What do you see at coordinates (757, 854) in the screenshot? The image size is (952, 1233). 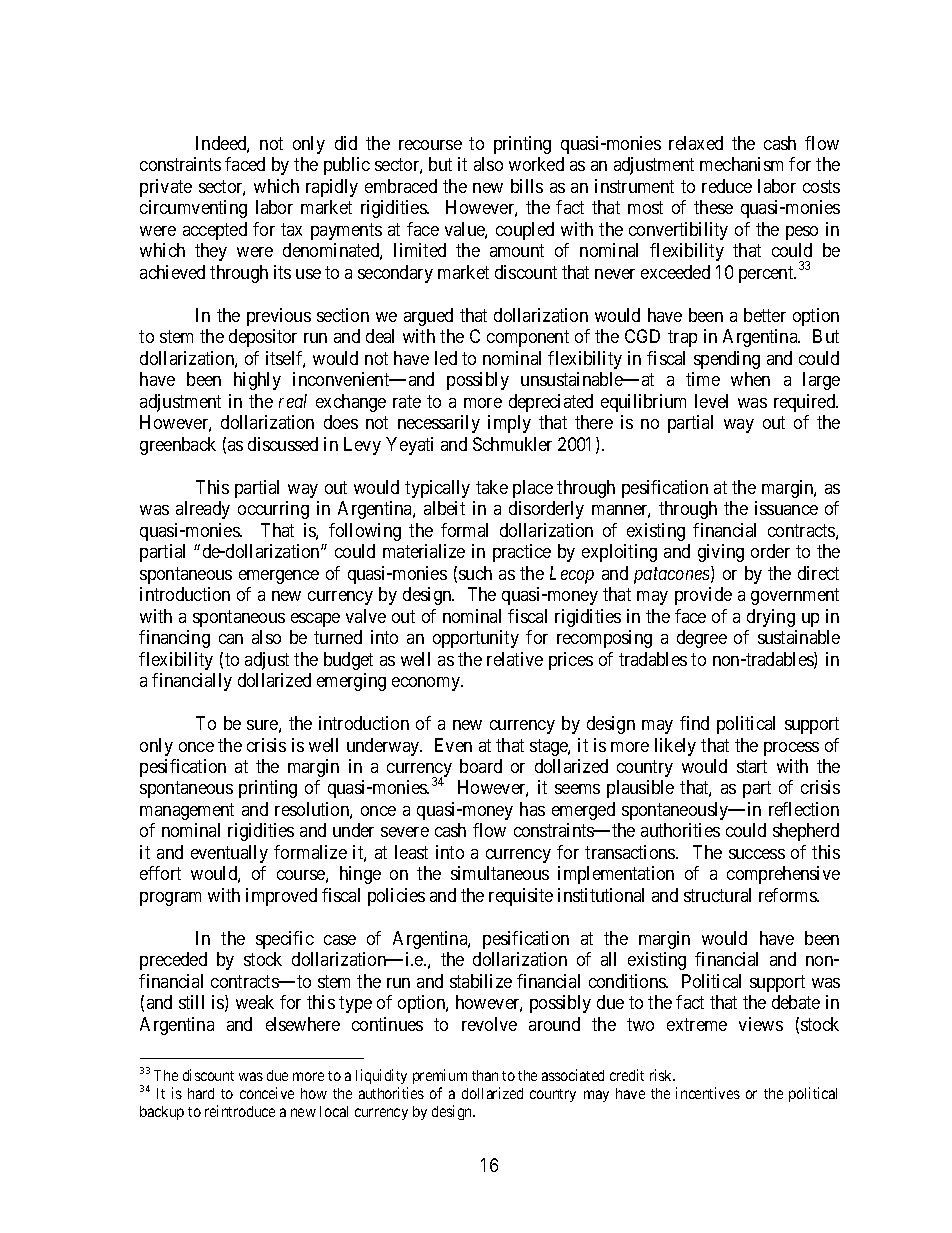 I see `success` at bounding box center [757, 854].
